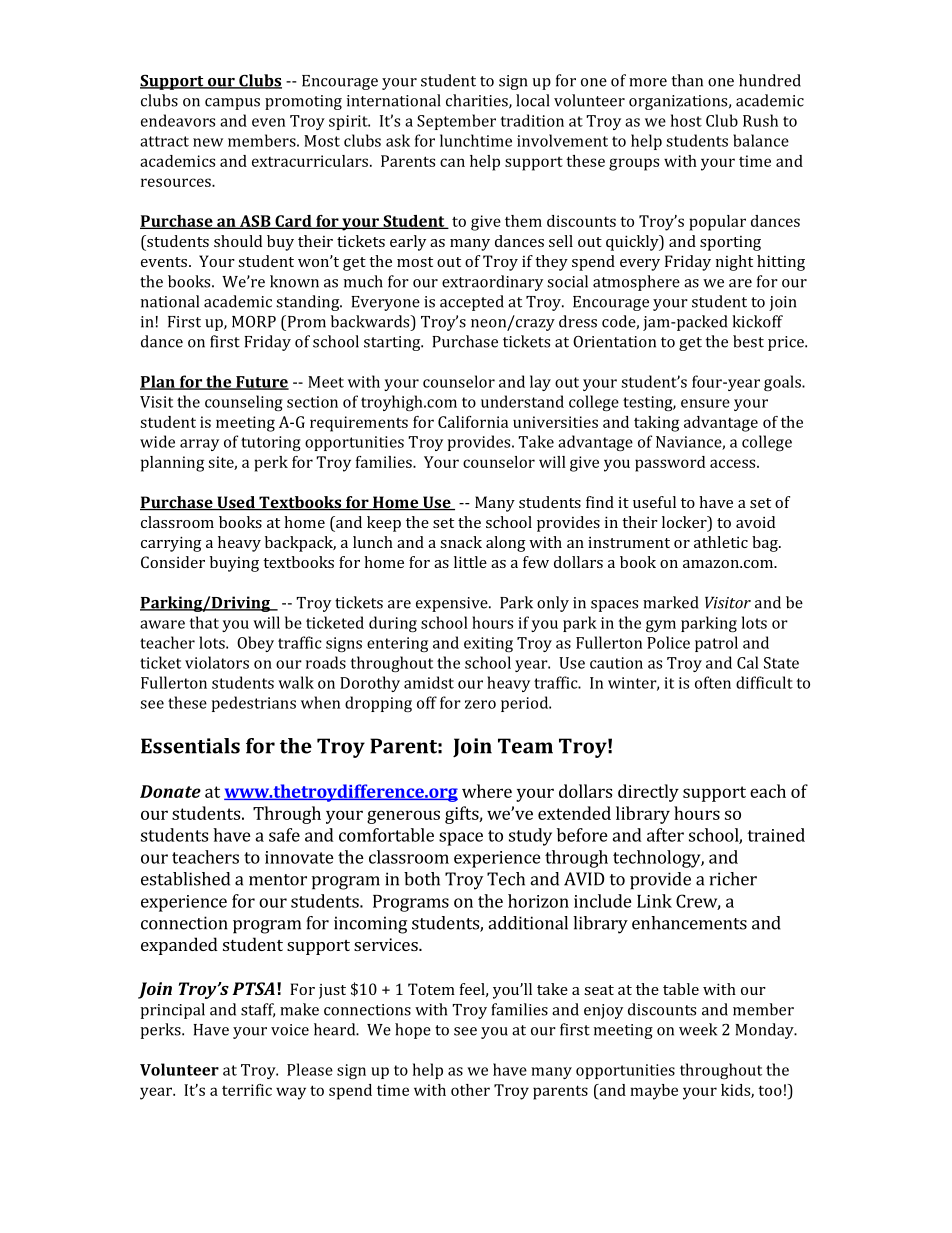 The height and width of the screenshot is (1233, 952). What do you see at coordinates (247, 1090) in the screenshot?
I see `terrific` at bounding box center [247, 1090].
